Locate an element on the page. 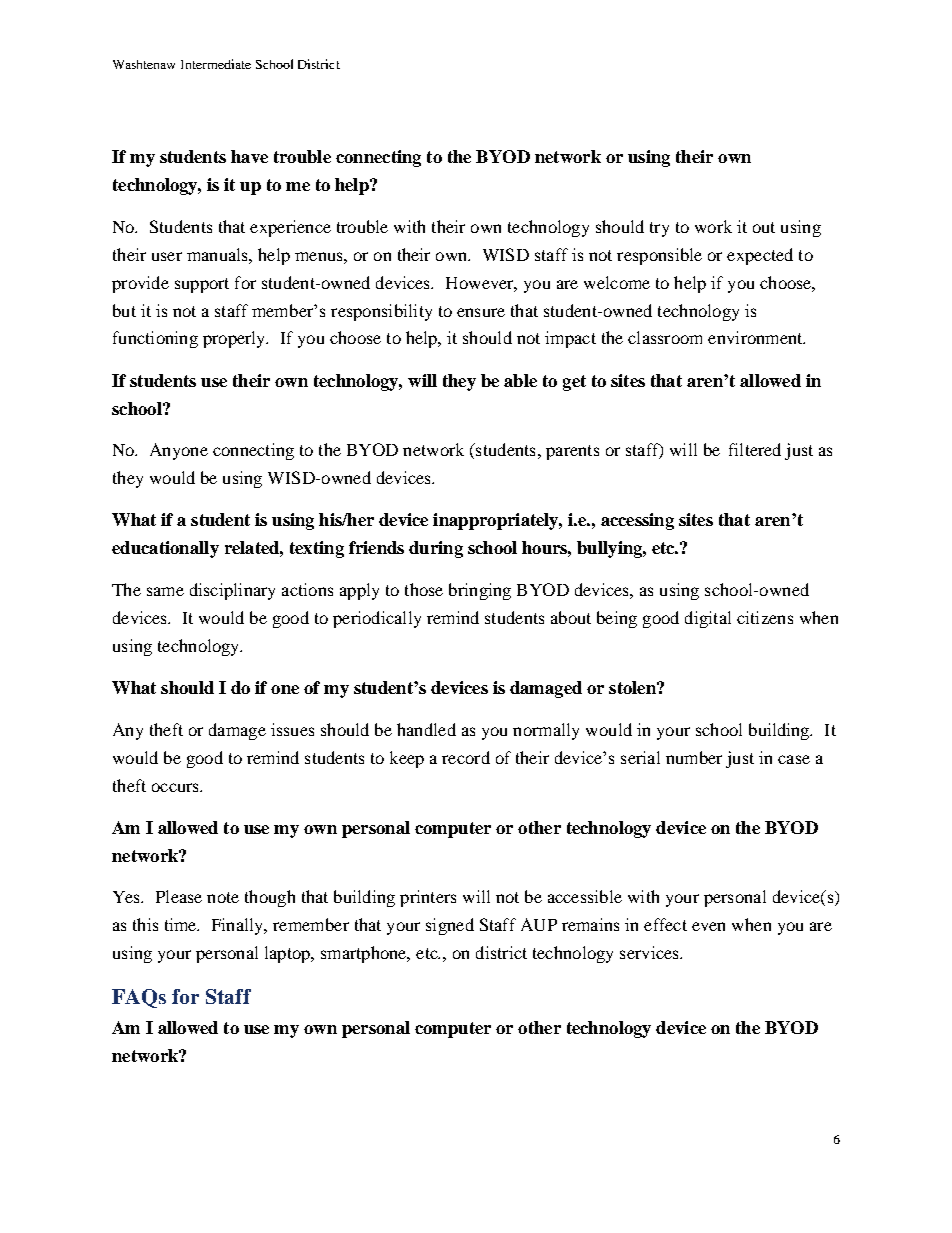  during is located at coordinates (436, 549).
